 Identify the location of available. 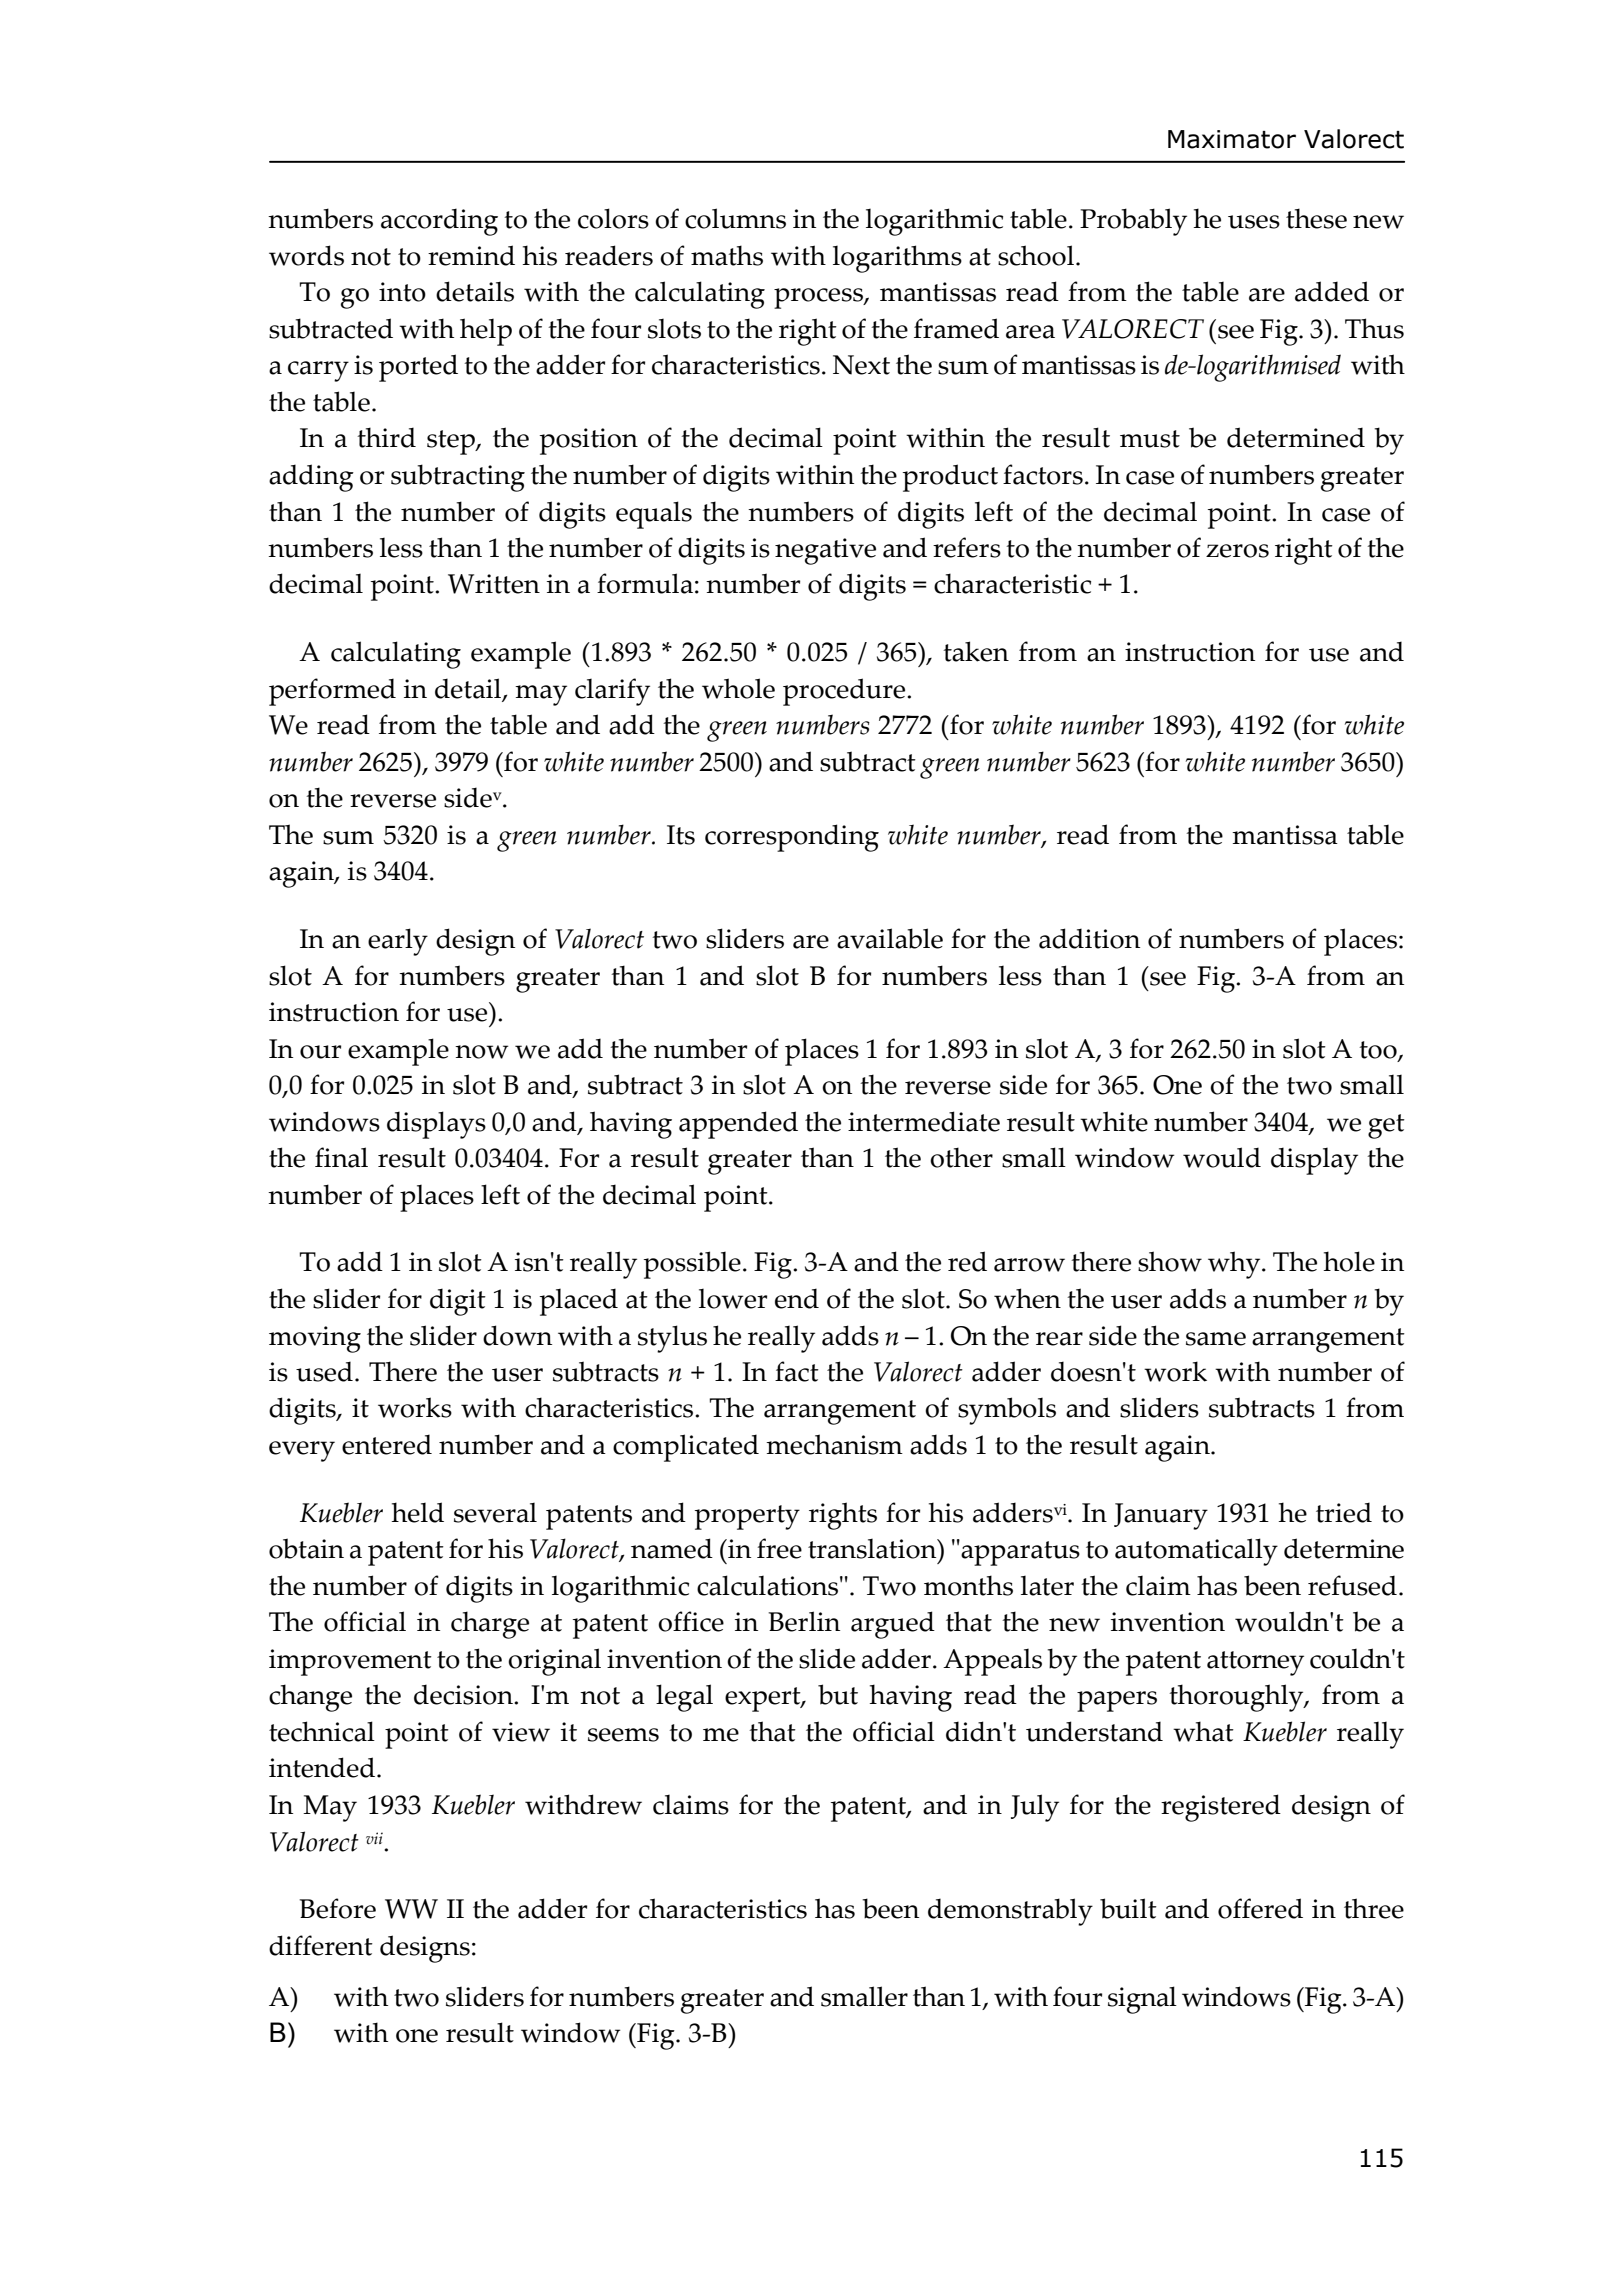
(890, 938).
